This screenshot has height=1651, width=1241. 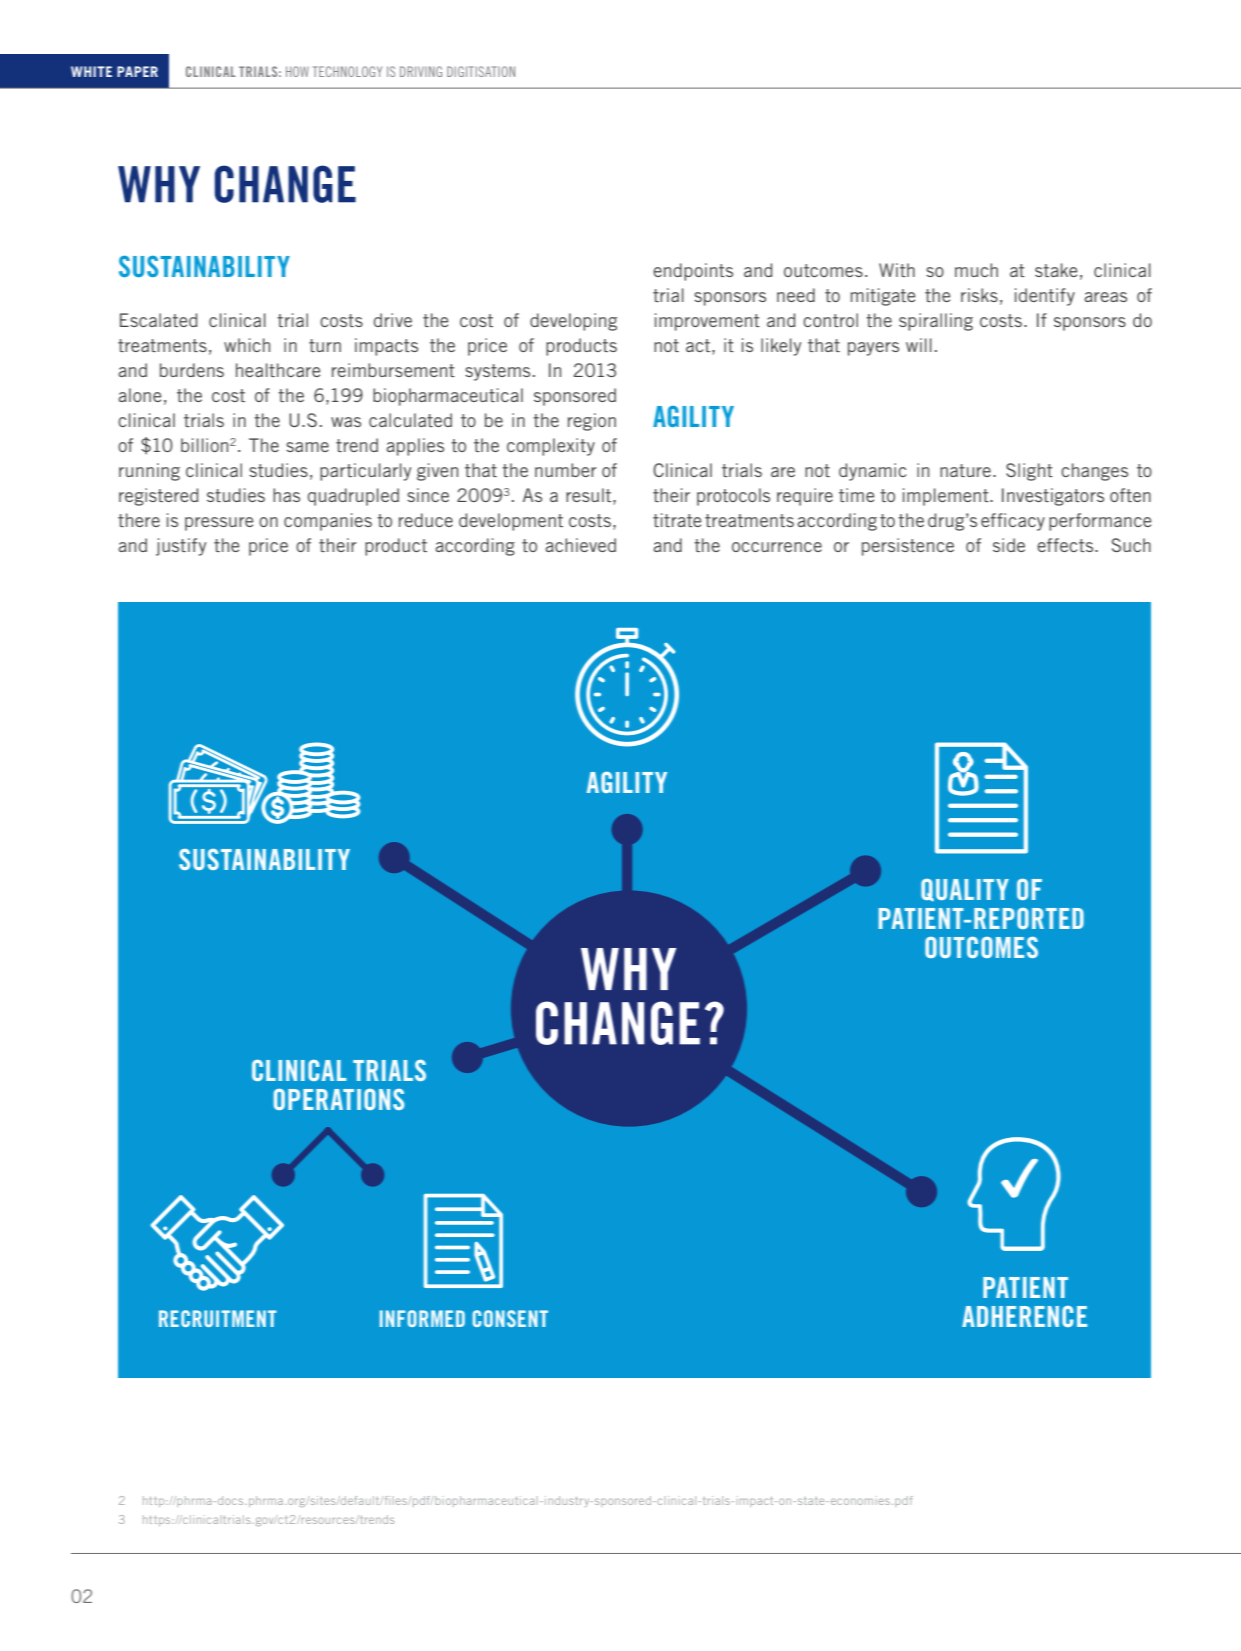 I want to click on which, so click(x=247, y=345).
